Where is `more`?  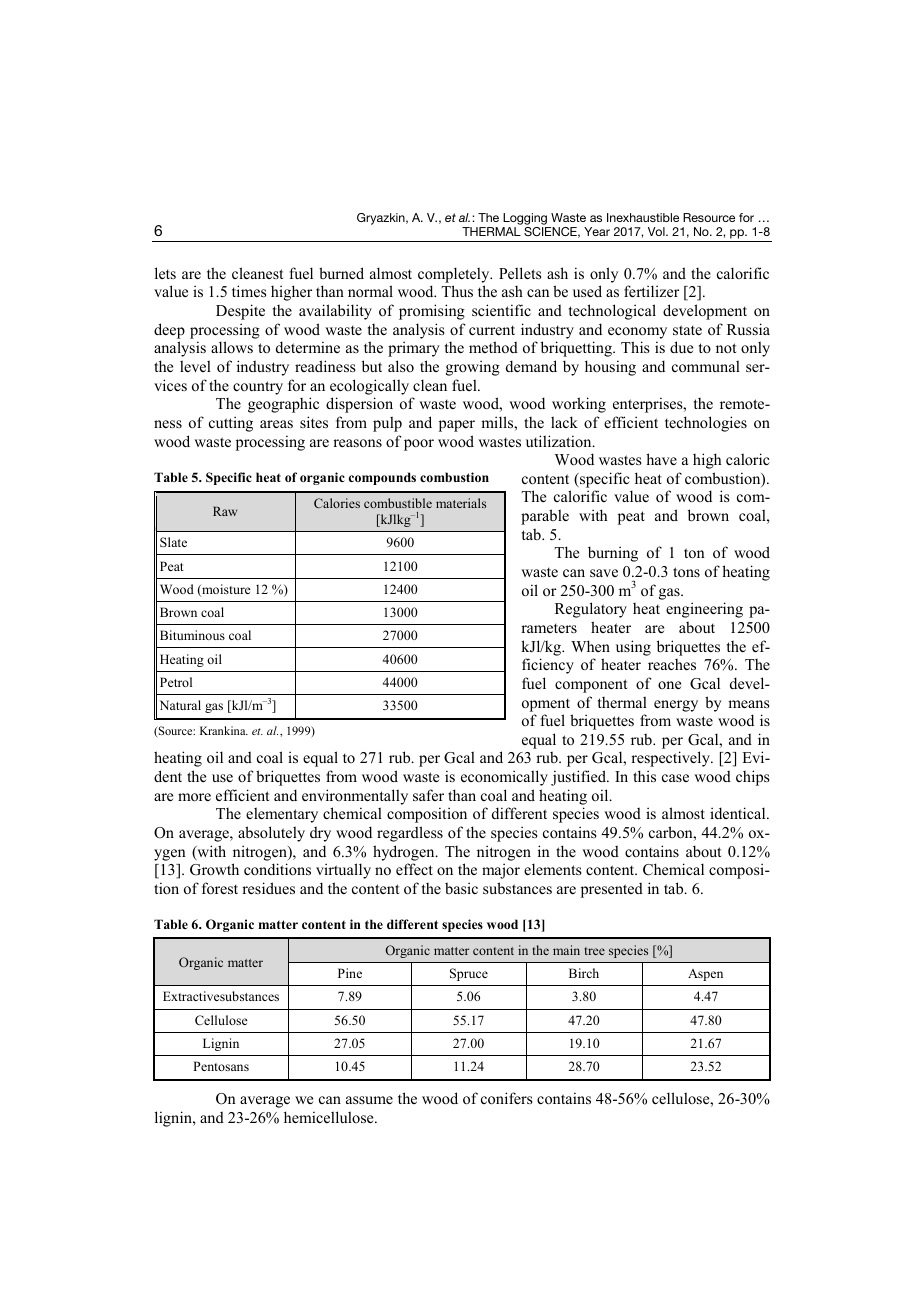
more is located at coordinates (194, 797).
